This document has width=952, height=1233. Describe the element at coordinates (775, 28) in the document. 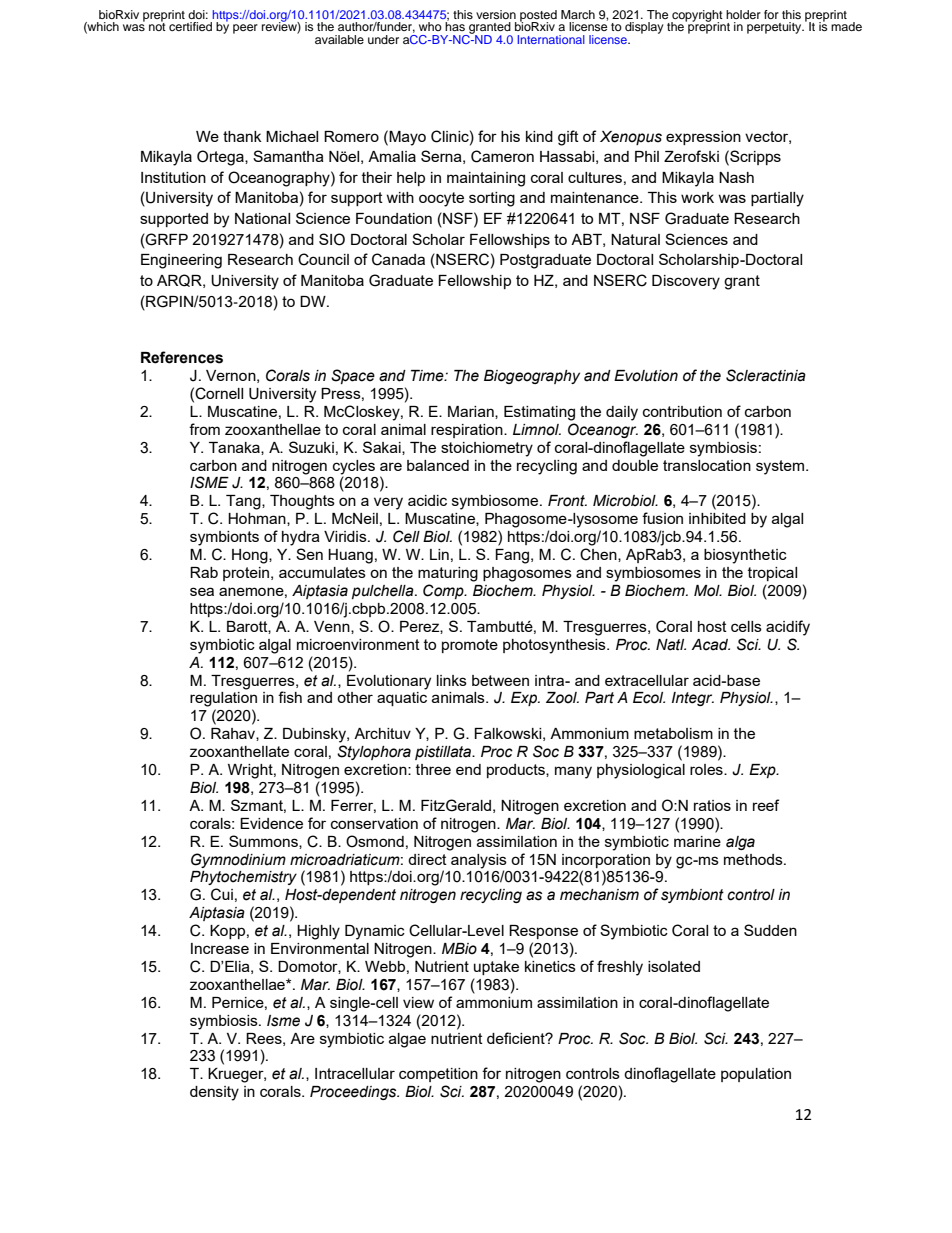

I see `perpetuity` at that location.
